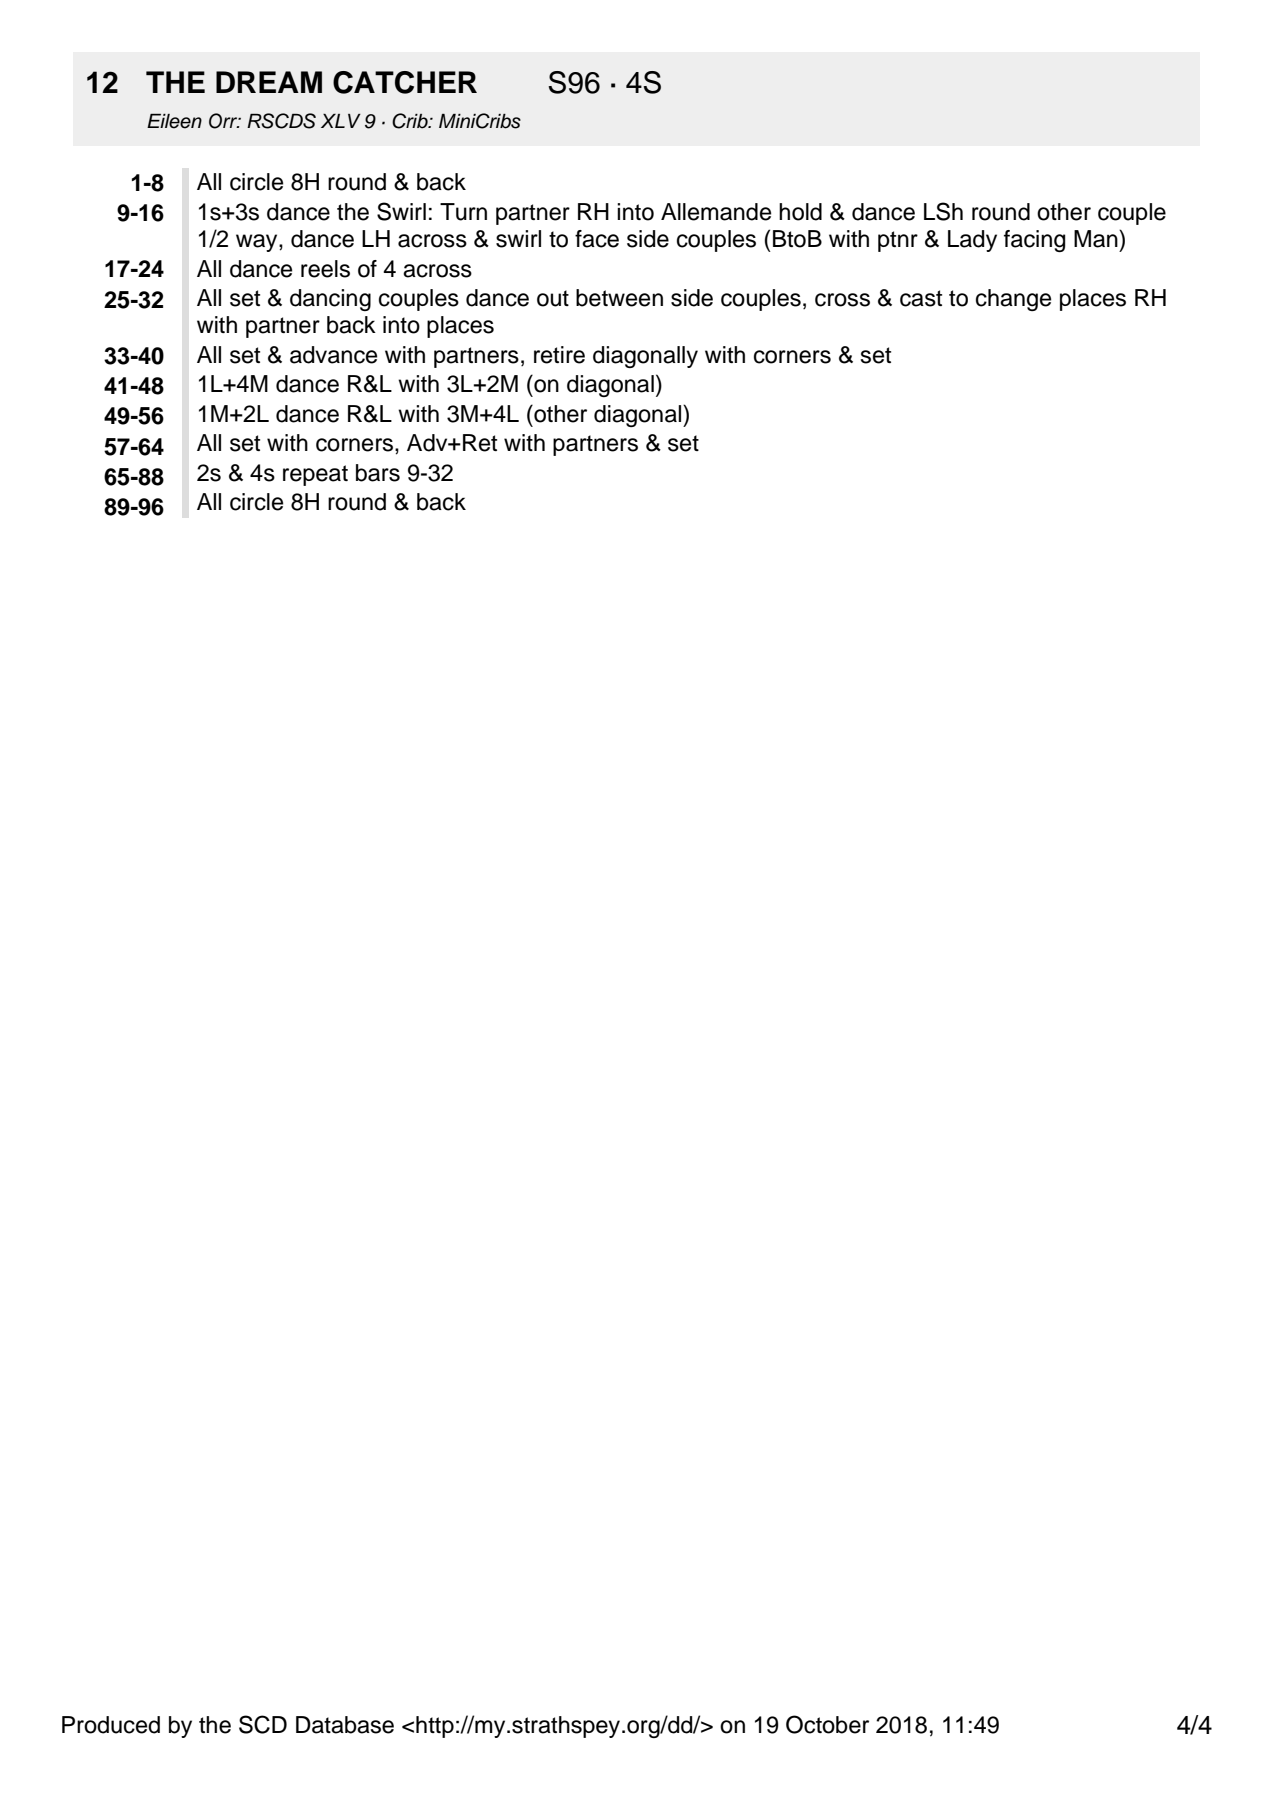 This screenshot has width=1273, height=1801. What do you see at coordinates (378, 473) in the screenshot?
I see `bars` at bounding box center [378, 473].
